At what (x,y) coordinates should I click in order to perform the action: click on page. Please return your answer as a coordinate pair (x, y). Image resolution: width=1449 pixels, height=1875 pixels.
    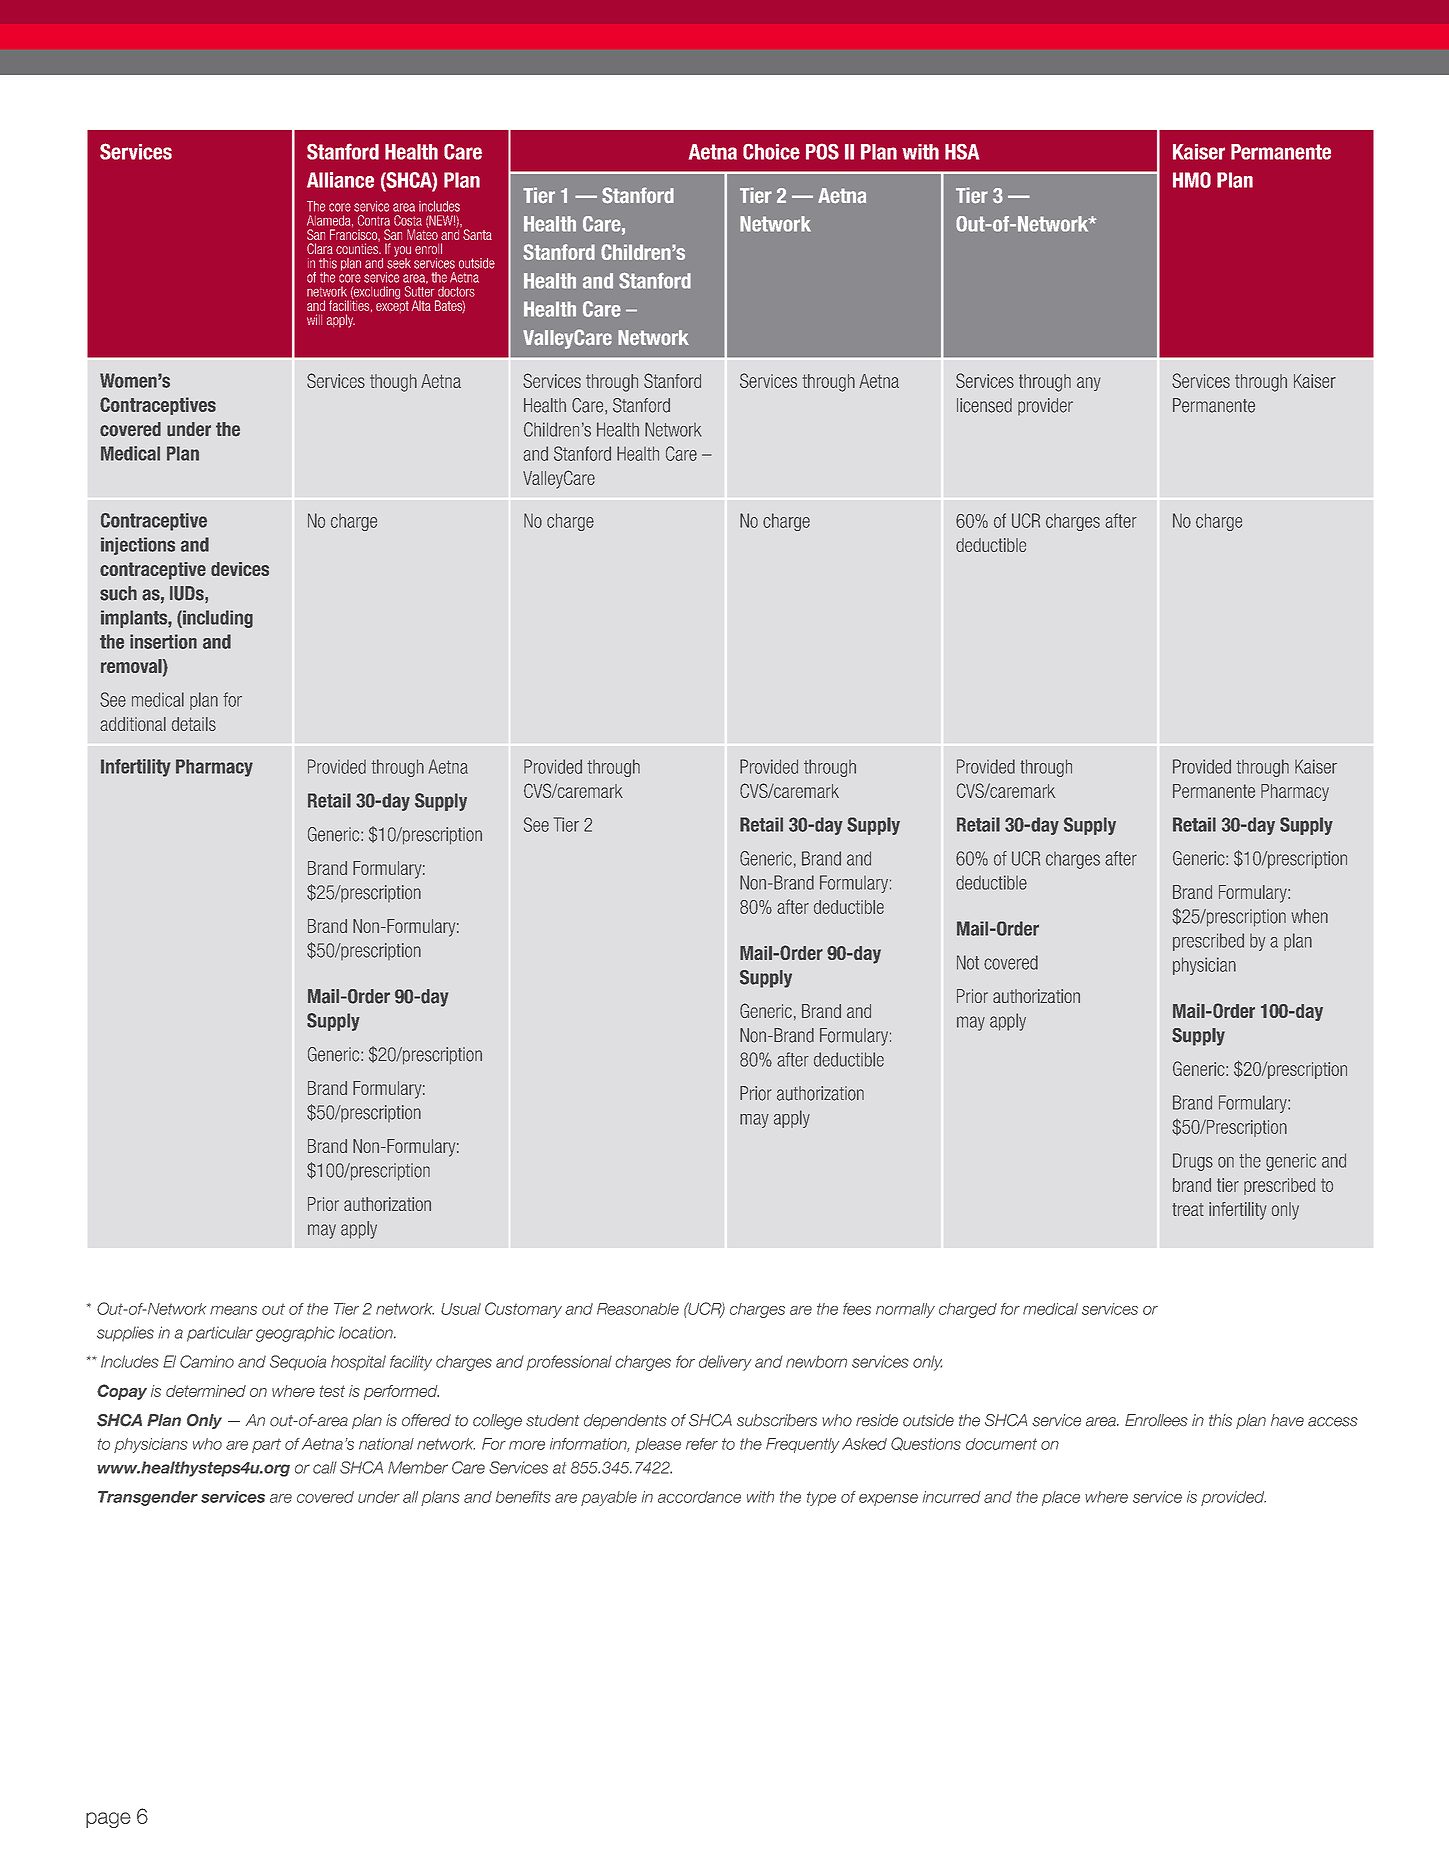
    Looking at the image, I should click on (108, 1820).
